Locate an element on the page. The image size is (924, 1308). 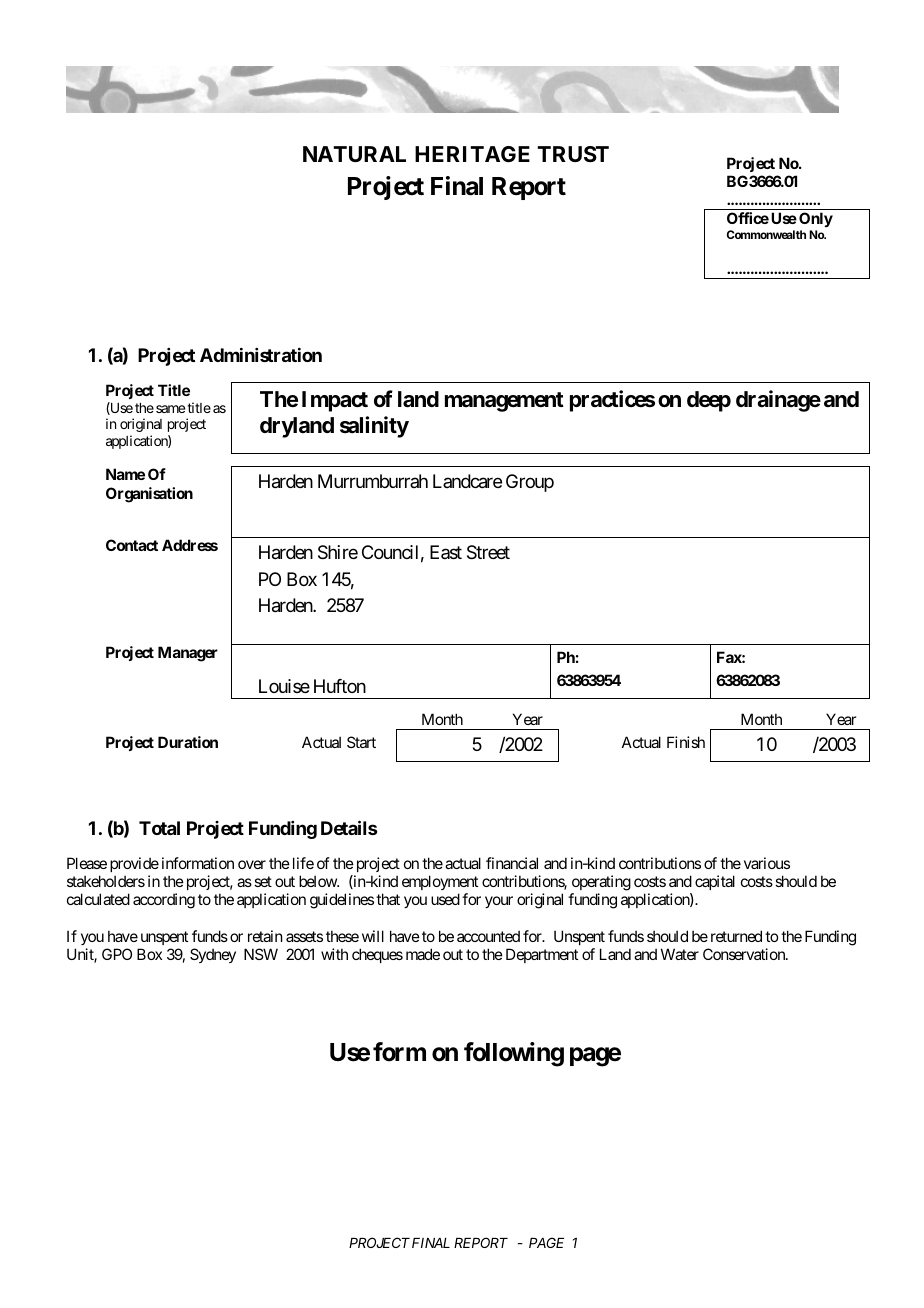
accounted is located at coordinates (488, 936).
